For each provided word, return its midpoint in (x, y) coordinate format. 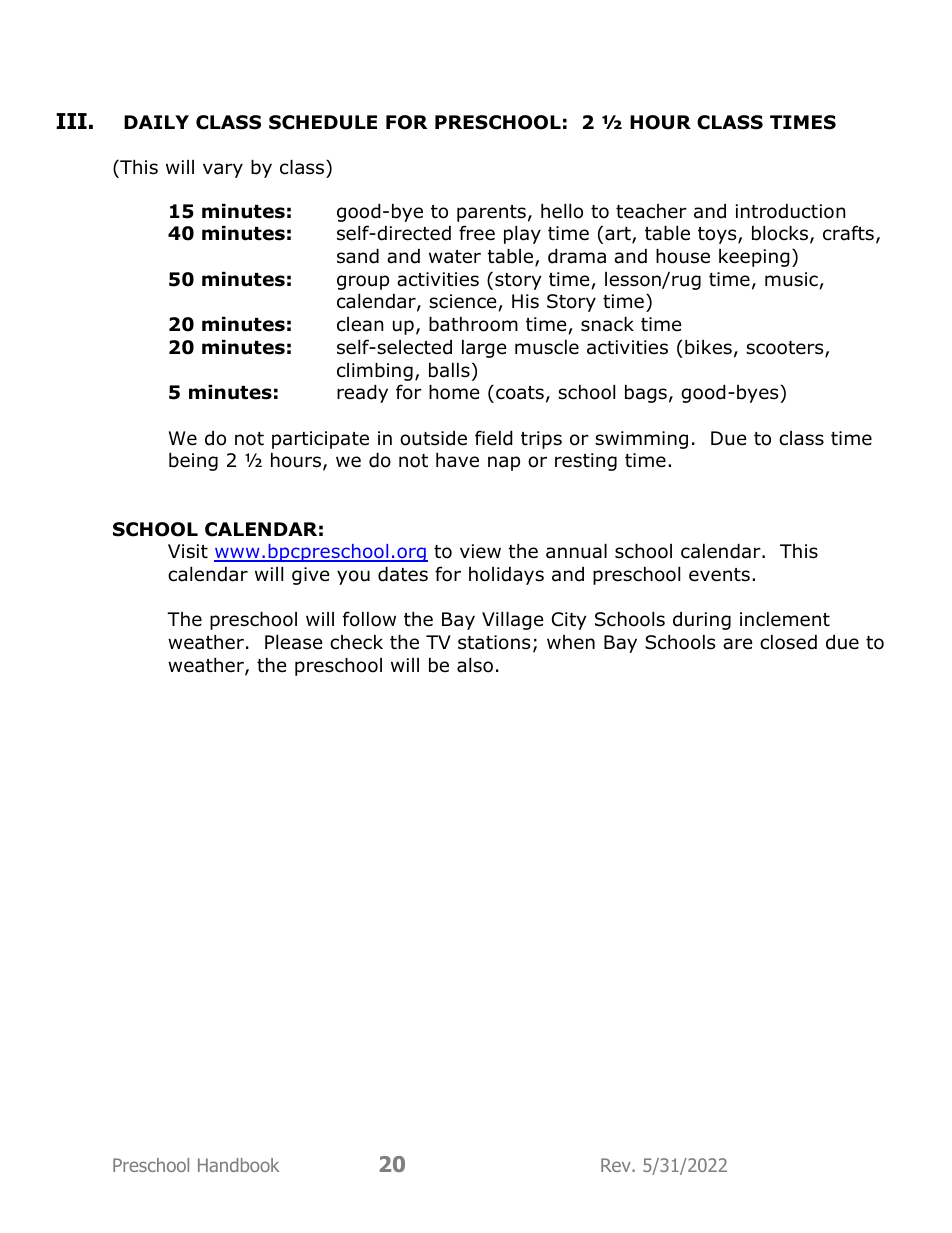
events (719, 575)
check (356, 642)
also (475, 665)
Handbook (238, 1165)
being (193, 462)
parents (491, 213)
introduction (790, 211)
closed (788, 642)
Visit (188, 551)
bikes (708, 347)
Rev (617, 1165)
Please (294, 642)
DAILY (156, 122)
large (484, 349)
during (702, 621)
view (480, 551)
